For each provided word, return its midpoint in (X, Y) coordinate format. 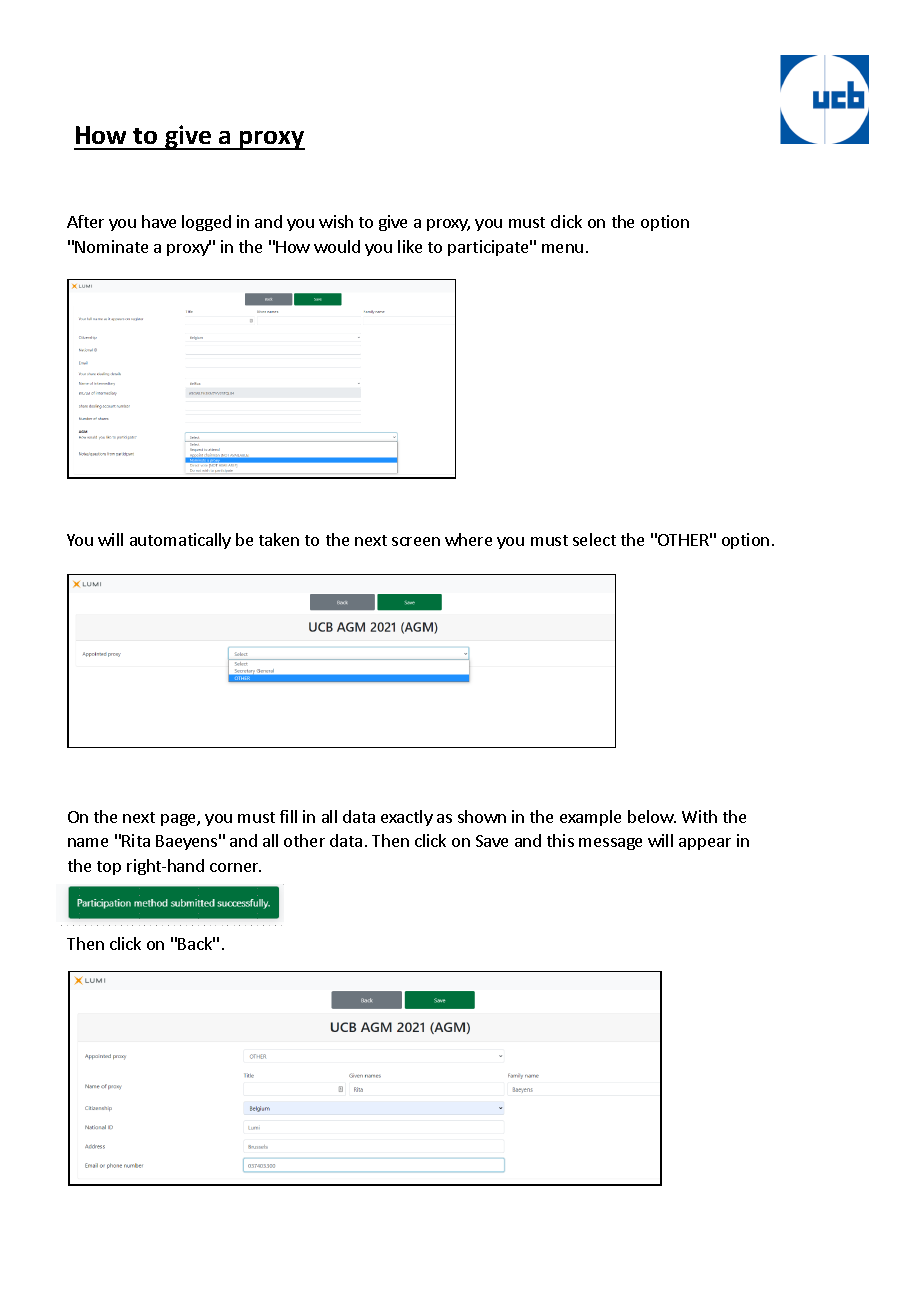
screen (416, 541)
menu (562, 248)
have (159, 221)
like (410, 246)
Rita (136, 840)
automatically (180, 541)
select (594, 539)
